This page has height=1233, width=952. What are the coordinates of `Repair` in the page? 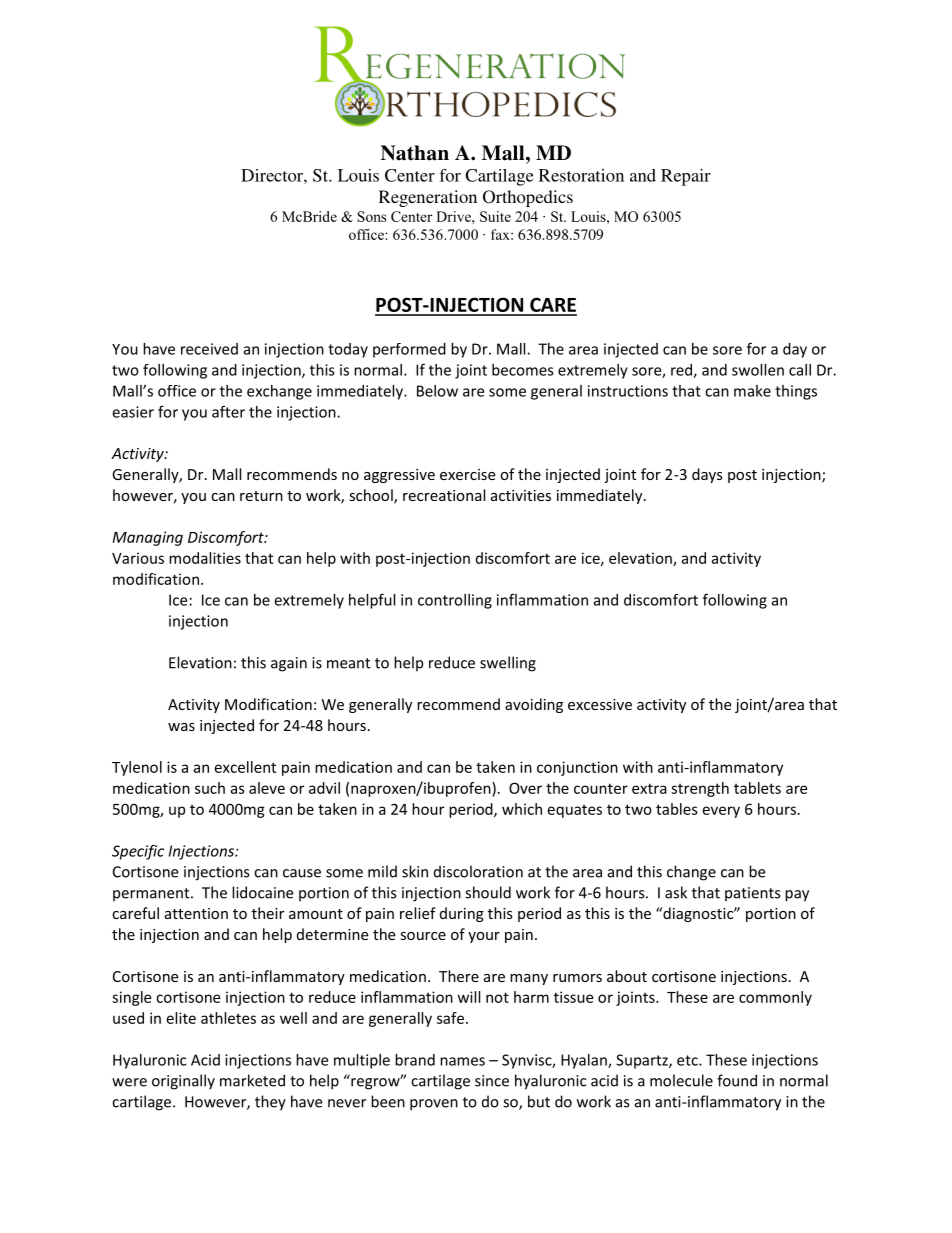 It's located at (686, 177).
